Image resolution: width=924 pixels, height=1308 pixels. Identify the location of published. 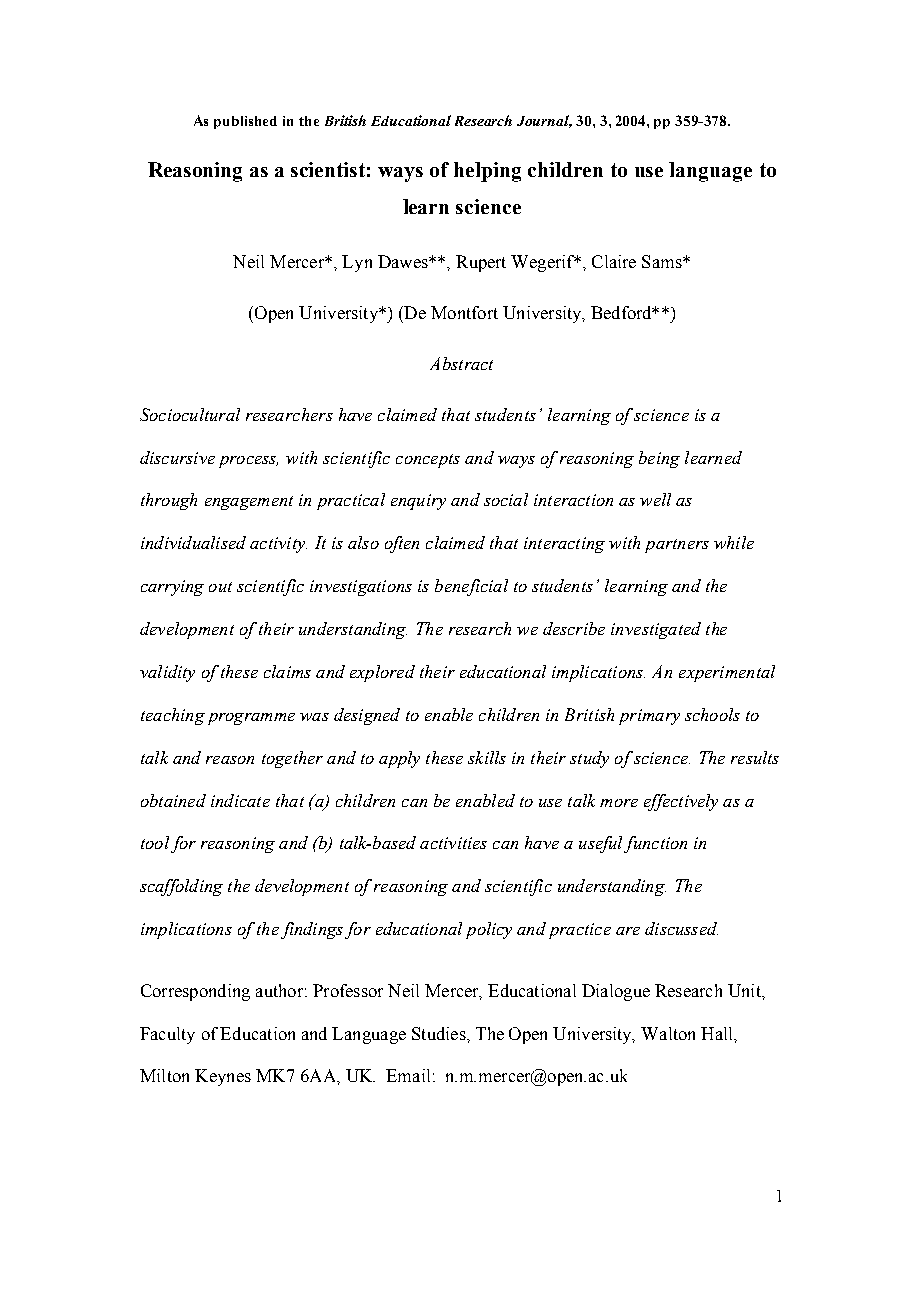
(245, 122).
